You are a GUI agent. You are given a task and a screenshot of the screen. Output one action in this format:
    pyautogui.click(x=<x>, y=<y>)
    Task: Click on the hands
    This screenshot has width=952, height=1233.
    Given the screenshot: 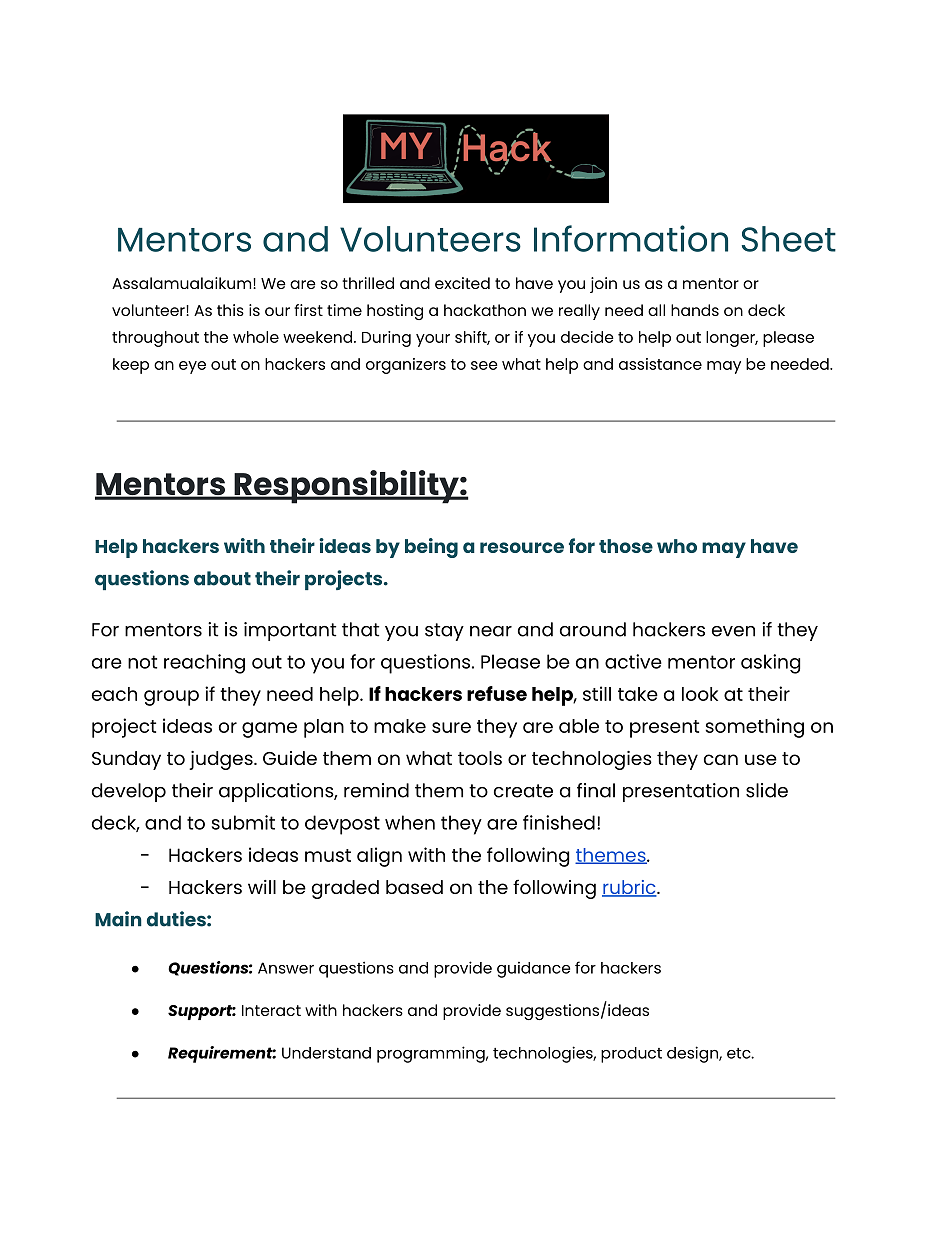 What is the action you would take?
    pyautogui.click(x=695, y=310)
